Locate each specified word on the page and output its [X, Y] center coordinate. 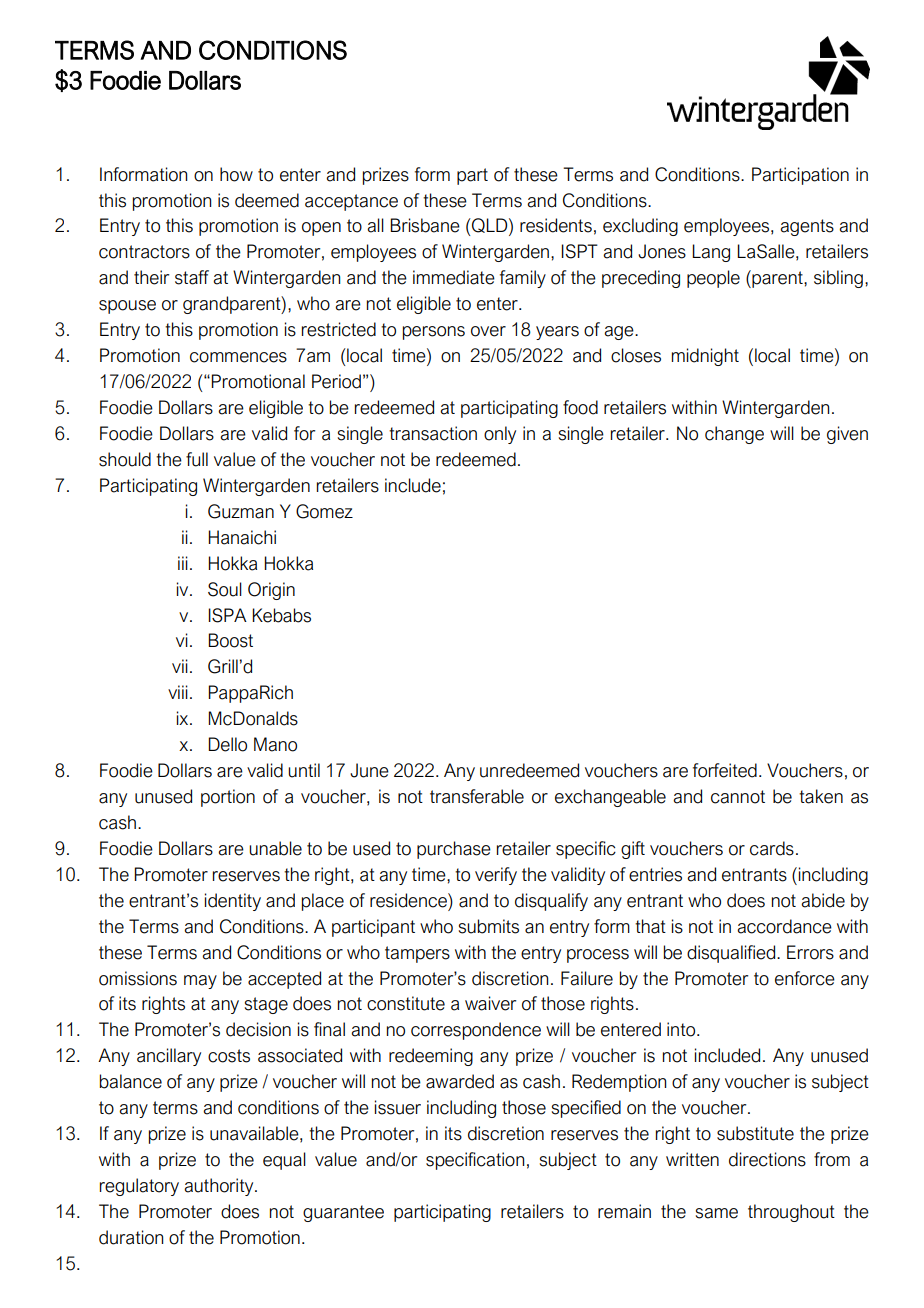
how [236, 174]
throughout [791, 1213]
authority [220, 1187]
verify [496, 876]
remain [624, 1211]
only [500, 435]
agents [807, 227]
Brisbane [425, 225]
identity [233, 902]
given [847, 435]
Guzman [241, 511]
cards [772, 848]
